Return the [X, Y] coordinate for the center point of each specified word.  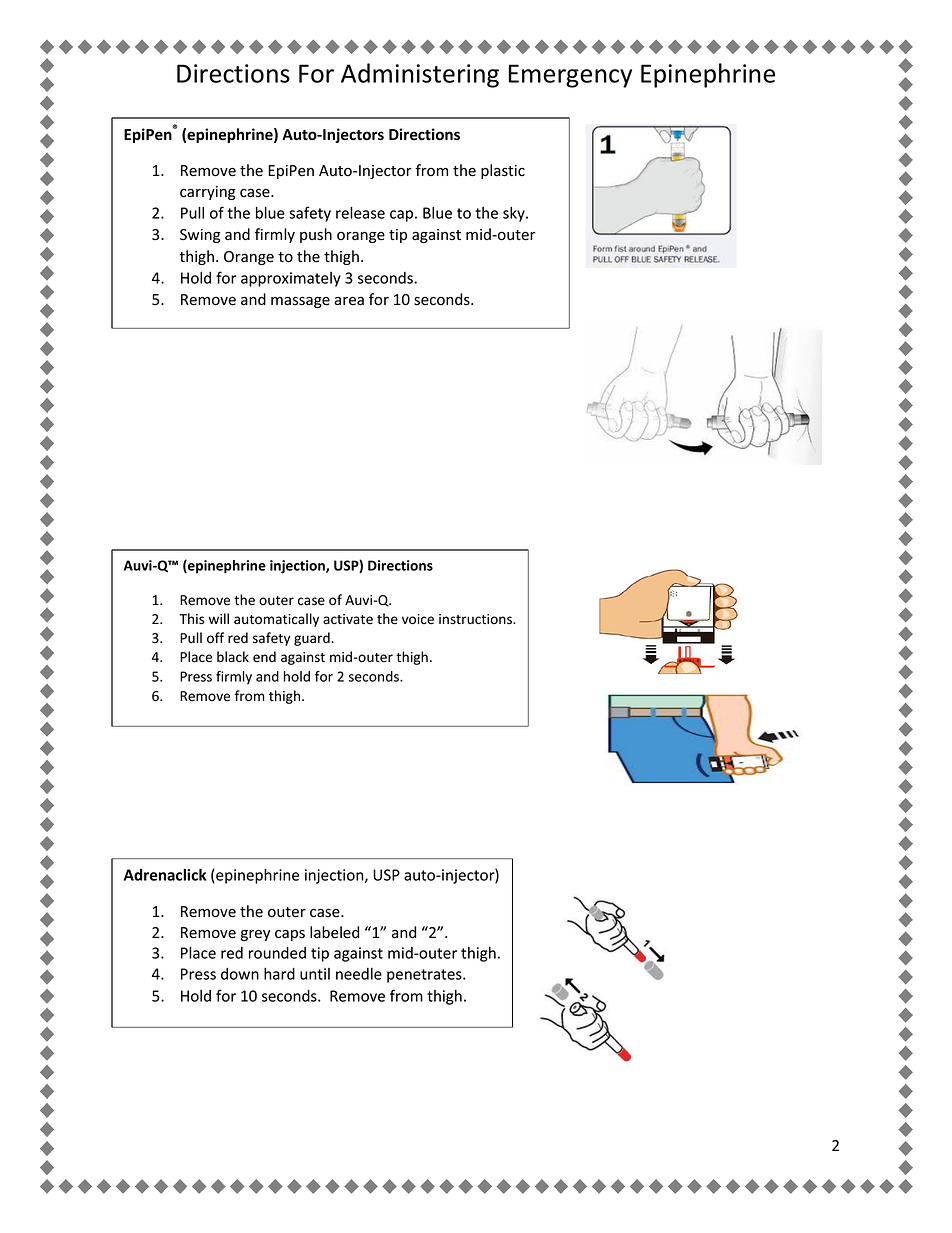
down [240, 974]
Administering [420, 75]
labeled [334, 932]
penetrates [425, 976]
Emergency [570, 76]
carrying [207, 193]
